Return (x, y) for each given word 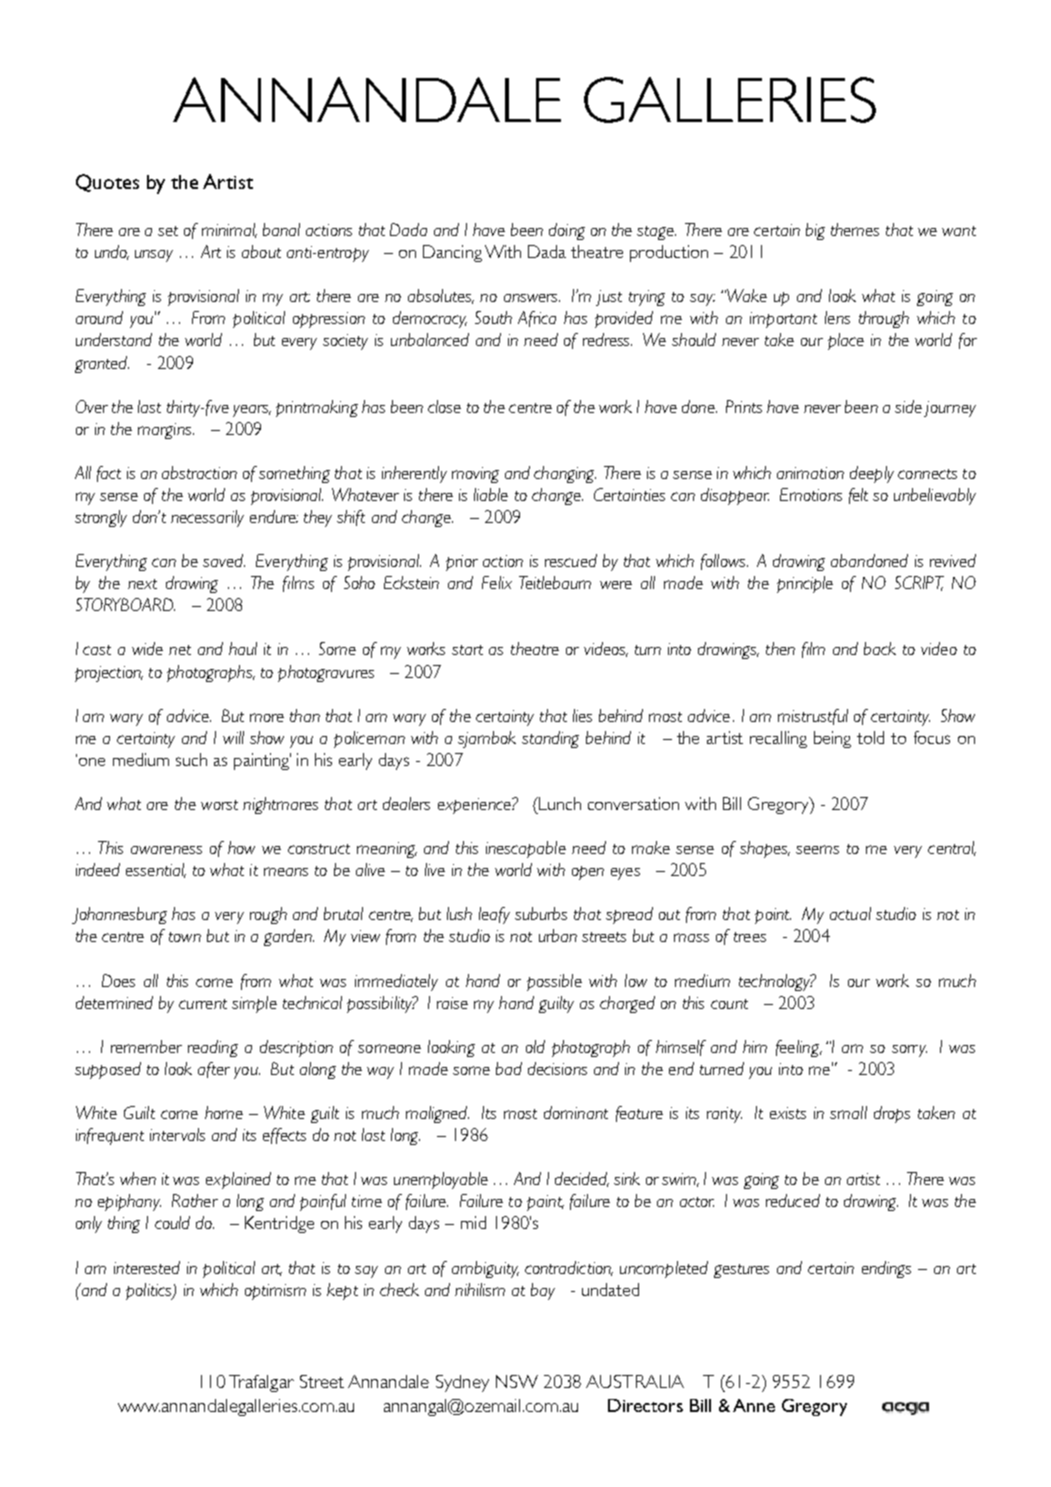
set (168, 231)
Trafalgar (261, 1383)
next (142, 584)
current (203, 1004)
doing (567, 231)
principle (805, 584)
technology (776, 982)
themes (855, 229)
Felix (497, 582)
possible (554, 982)
